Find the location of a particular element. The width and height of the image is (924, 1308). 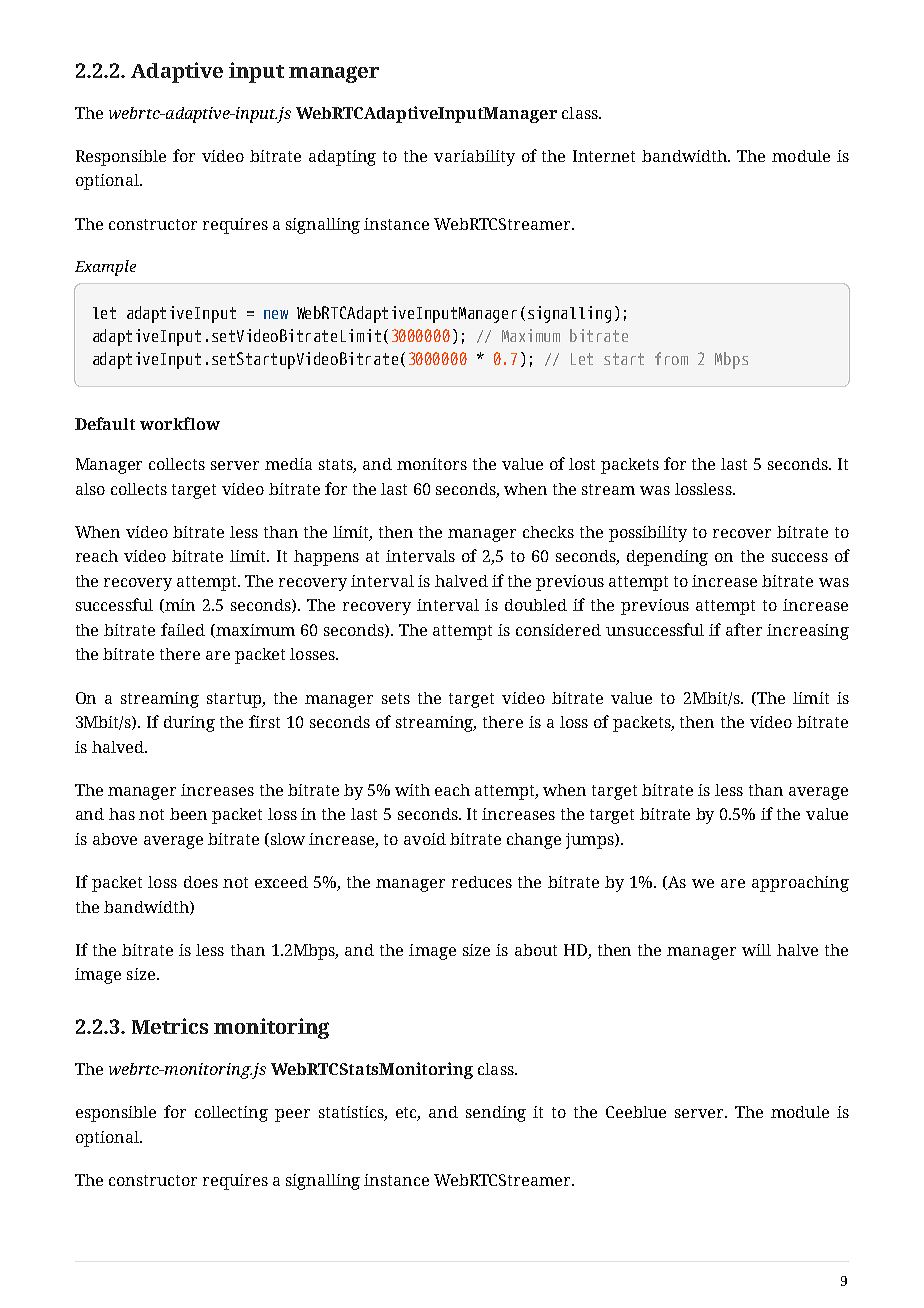

collecting is located at coordinates (231, 1114).
